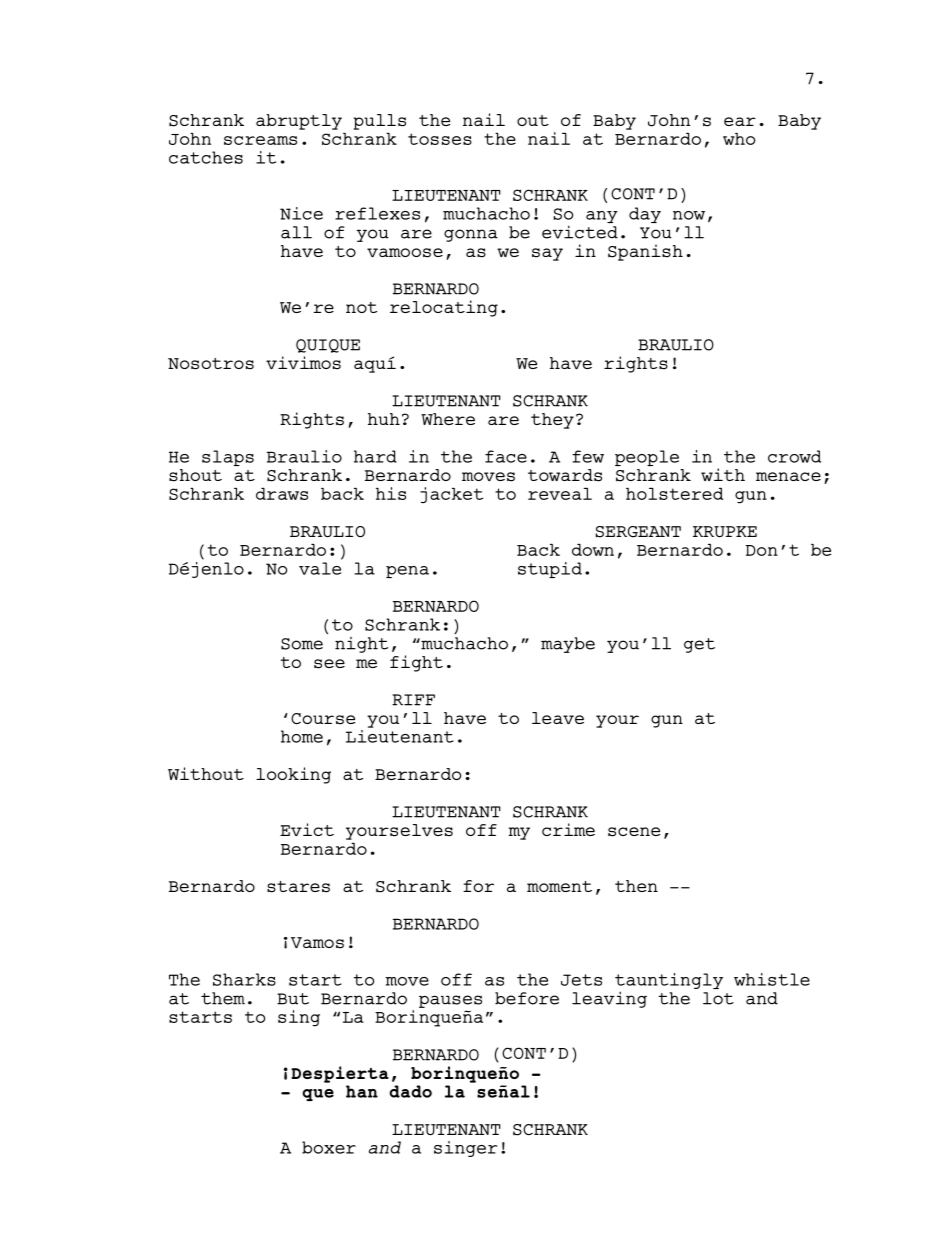  I want to click on Nosotros, so click(211, 364).
